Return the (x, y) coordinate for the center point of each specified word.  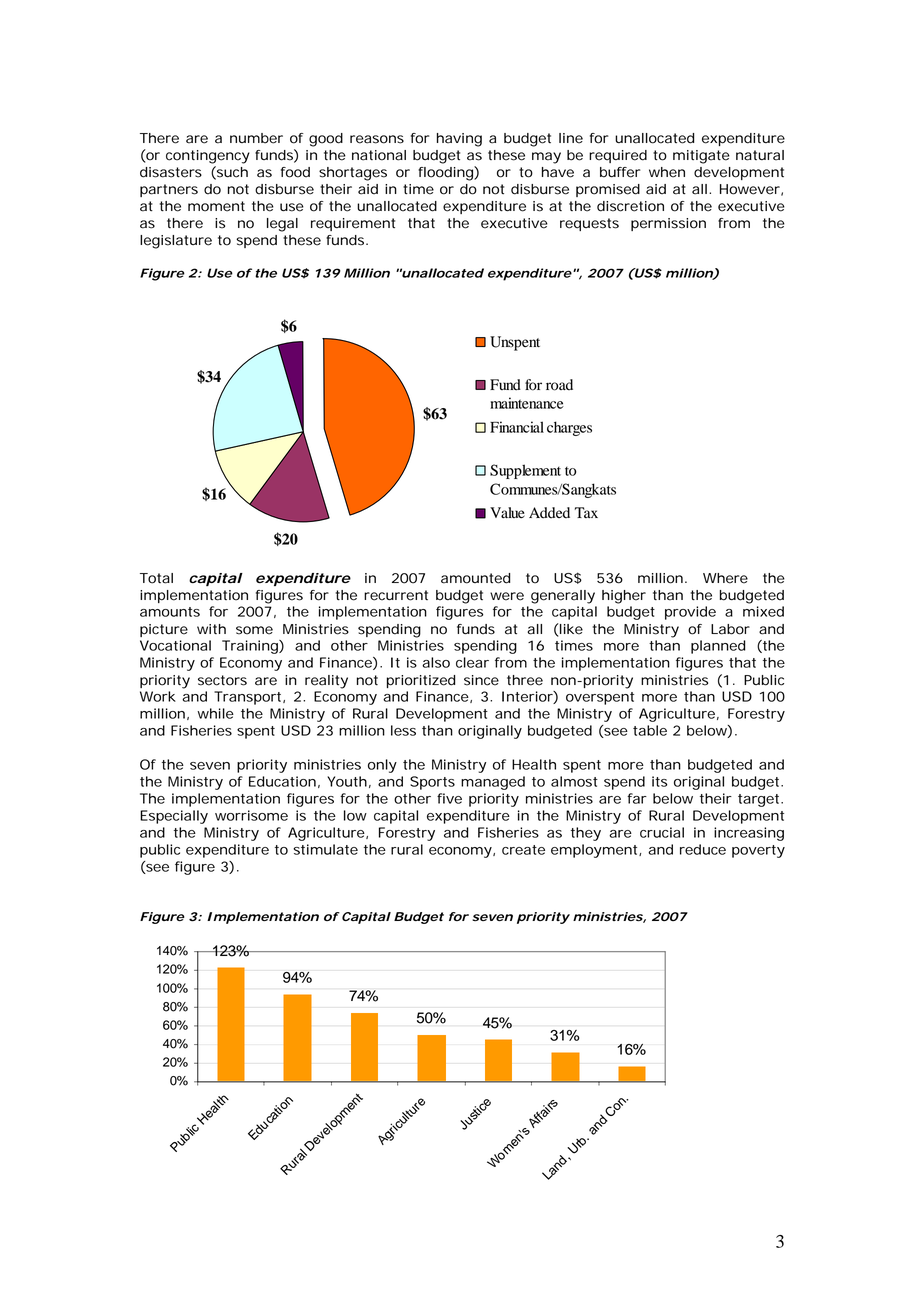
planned (718, 647)
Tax (586, 512)
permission (668, 224)
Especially (174, 817)
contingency (208, 157)
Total (156, 578)
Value (507, 512)
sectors (222, 680)
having (459, 140)
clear (472, 662)
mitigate (701, 157)
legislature (176, 242)
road (559, 385)
